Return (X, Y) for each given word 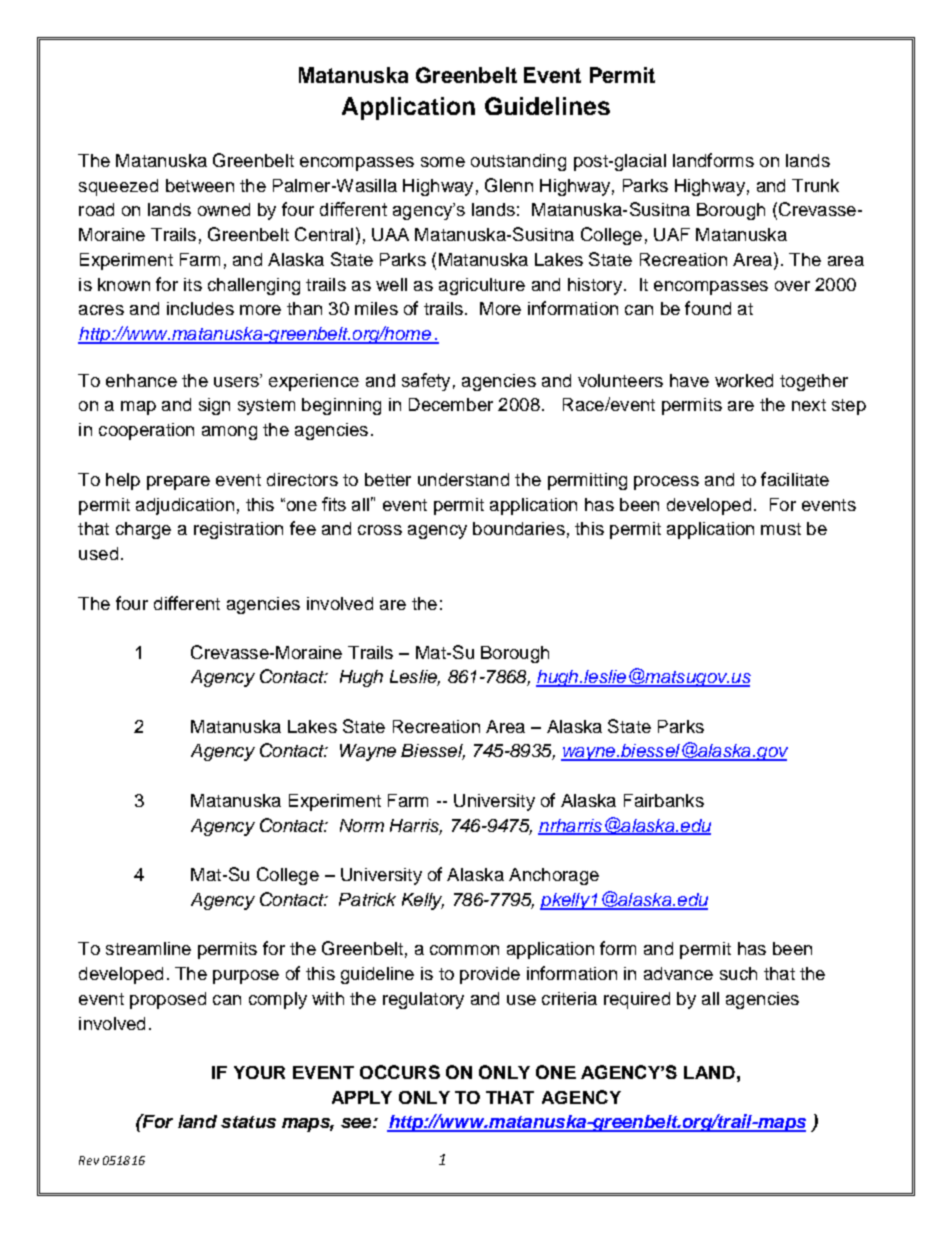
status (248, 1122)
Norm (362, 825)
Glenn (509, 185)
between (200, 185)
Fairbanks (664, 800)
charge (143, 530)
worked (744, 380)
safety (426, 382)
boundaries (519, 528)
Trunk (815, 185)
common (464, 950)
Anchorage (554, 876)
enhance (141, 380)
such (738, 973)
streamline (148, 948)
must (781, 529)
